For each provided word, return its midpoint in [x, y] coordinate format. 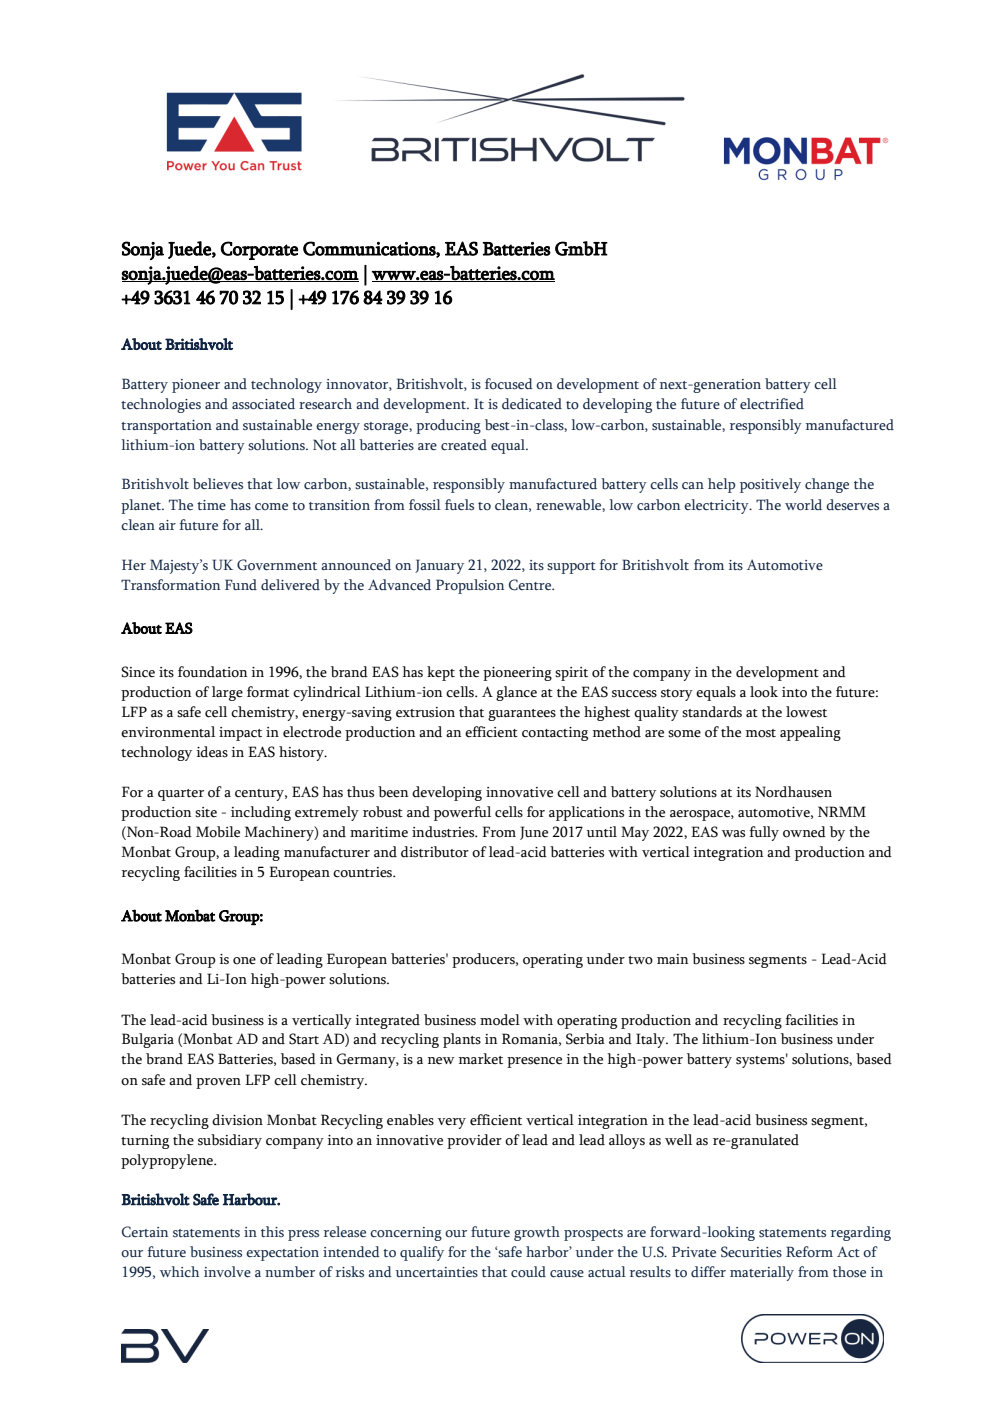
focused [509, 383]
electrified [772, 403]
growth [537, 1233]
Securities [751, 1252]
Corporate [259, 250]
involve [227, 1272]
